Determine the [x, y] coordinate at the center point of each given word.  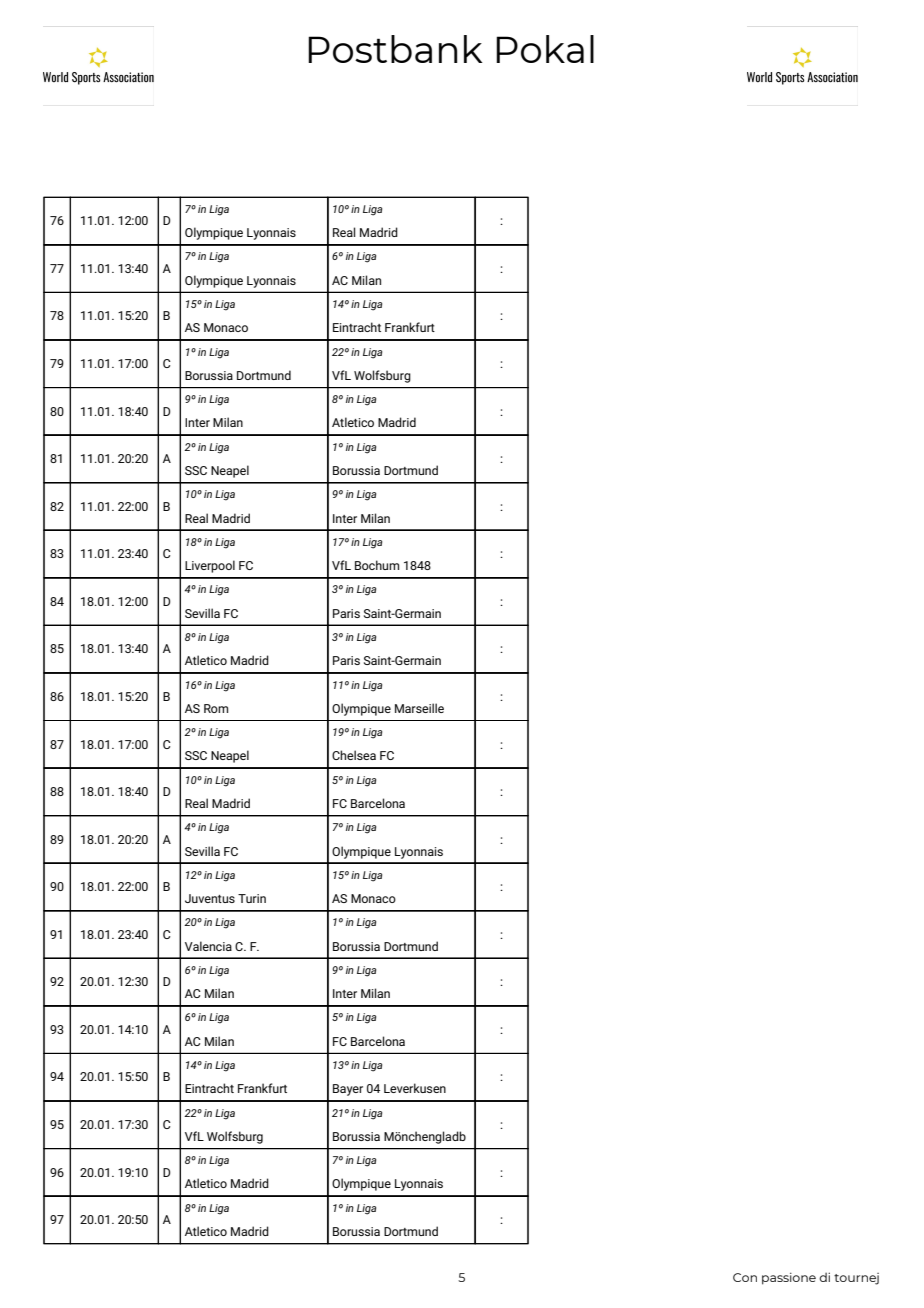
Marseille [419, 708]
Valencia [208, 946]
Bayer [348, 1090]
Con [745, 1277]
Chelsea [354, 755]
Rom [216, 708]
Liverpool [210, 566]
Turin [252, 898]
